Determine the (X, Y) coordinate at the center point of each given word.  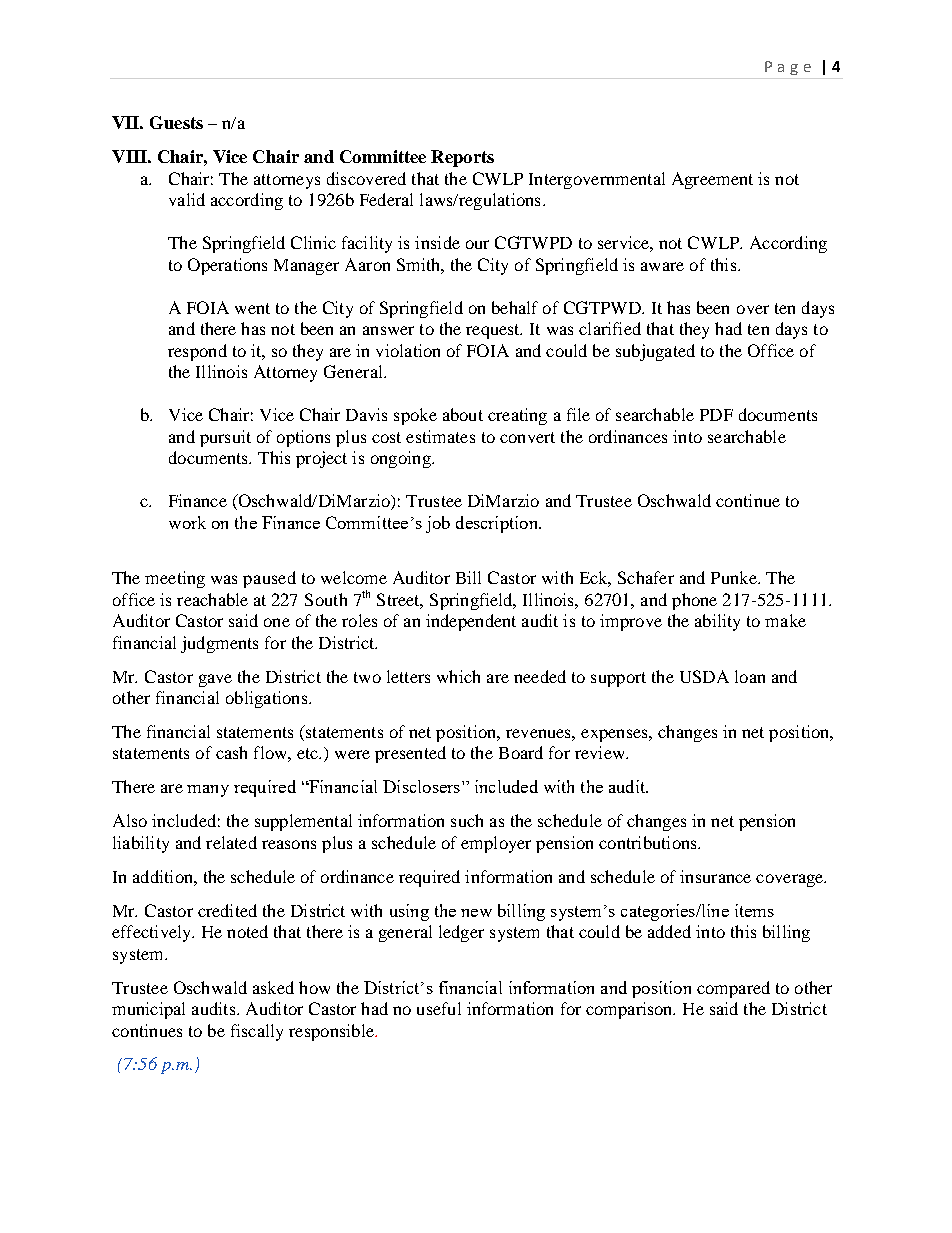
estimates (440, 436)
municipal (148, 1010)
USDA (704, 676)
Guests (176, 122)
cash (231, 752)
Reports (462, 158)
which (458, 676)
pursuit (225, 438)
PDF (716, 415)
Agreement (712, 180)
